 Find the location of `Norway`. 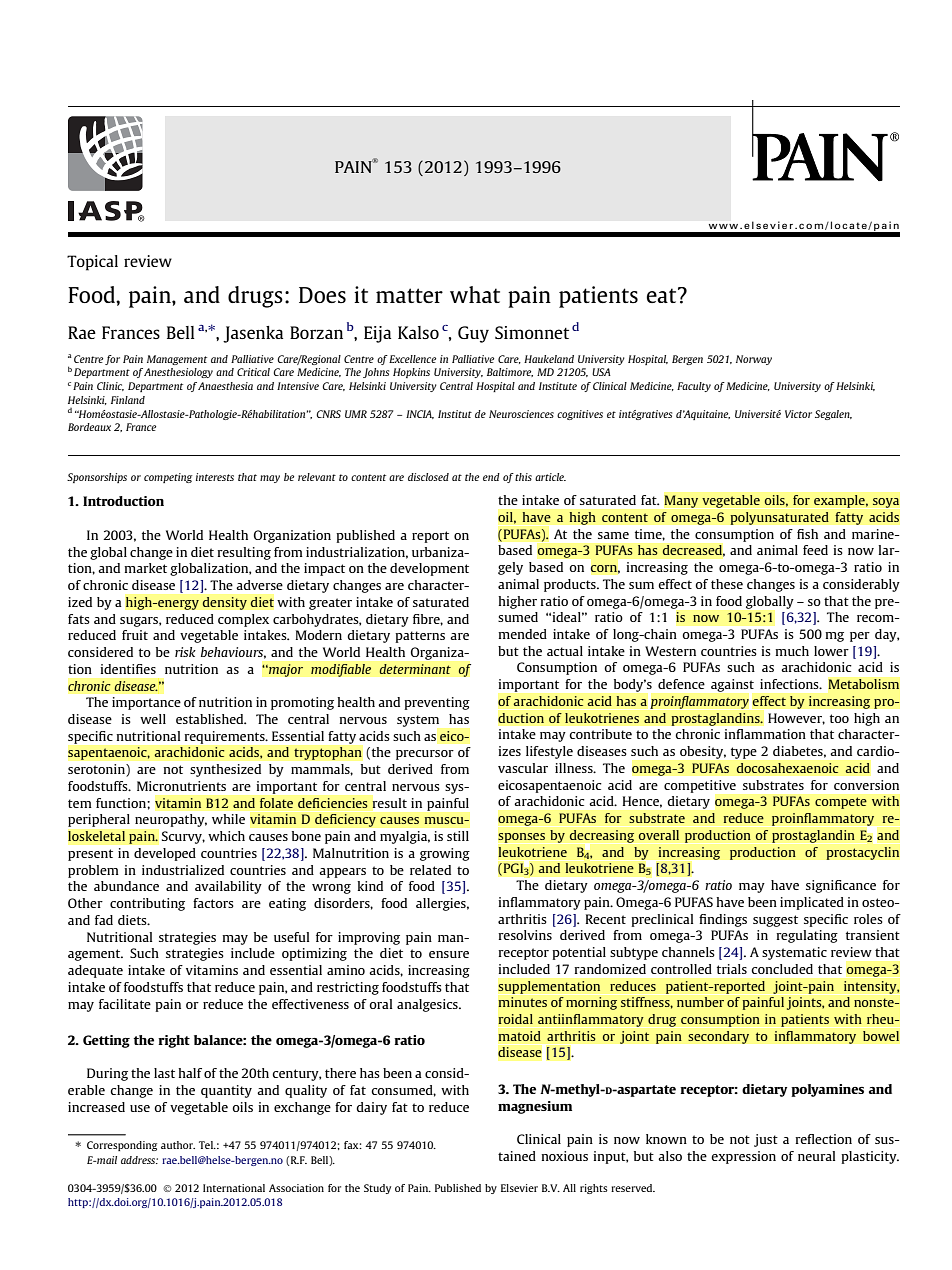

Norway is located at coordinates (754, 360).
